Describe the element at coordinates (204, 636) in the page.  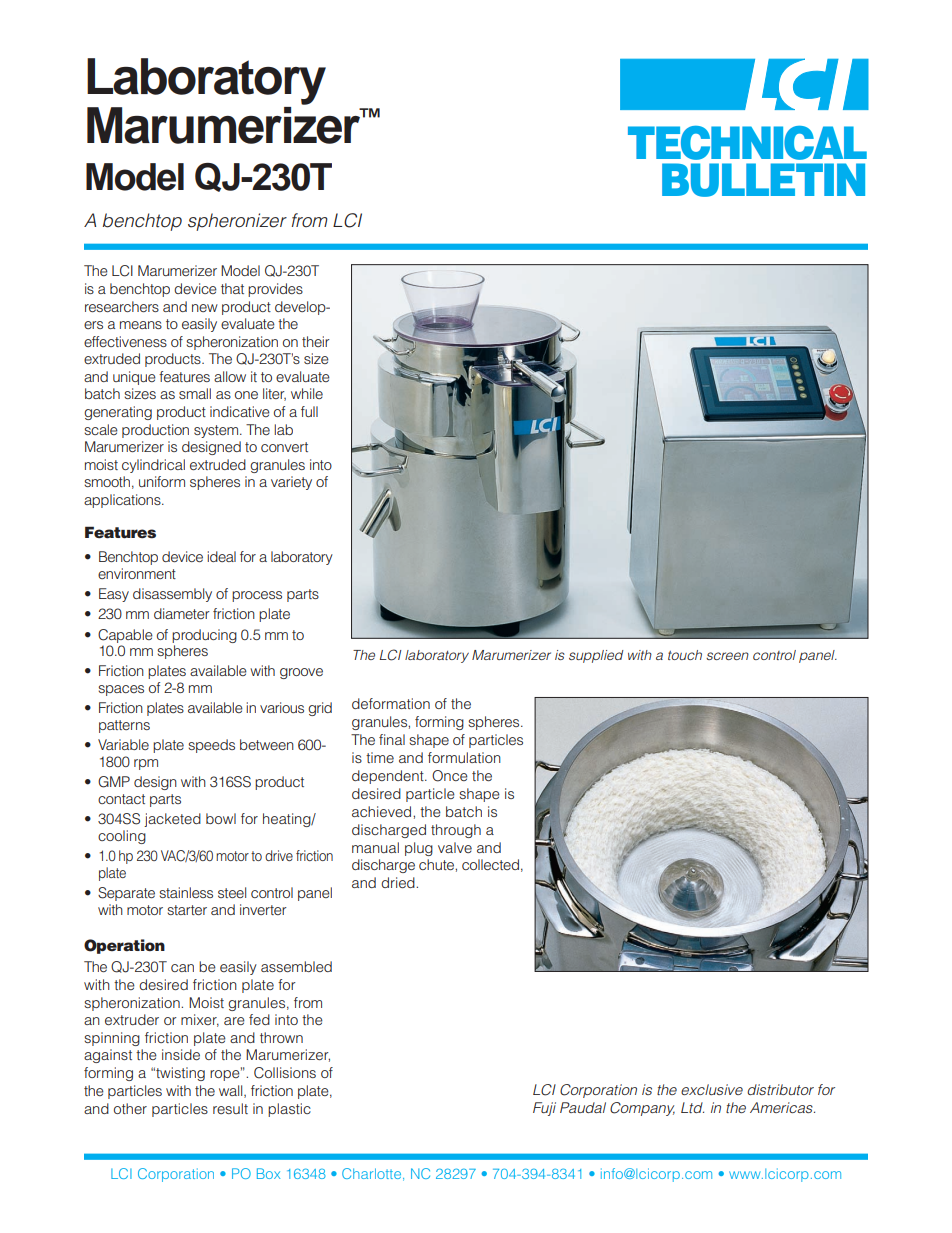
I see `producing` at that location.
